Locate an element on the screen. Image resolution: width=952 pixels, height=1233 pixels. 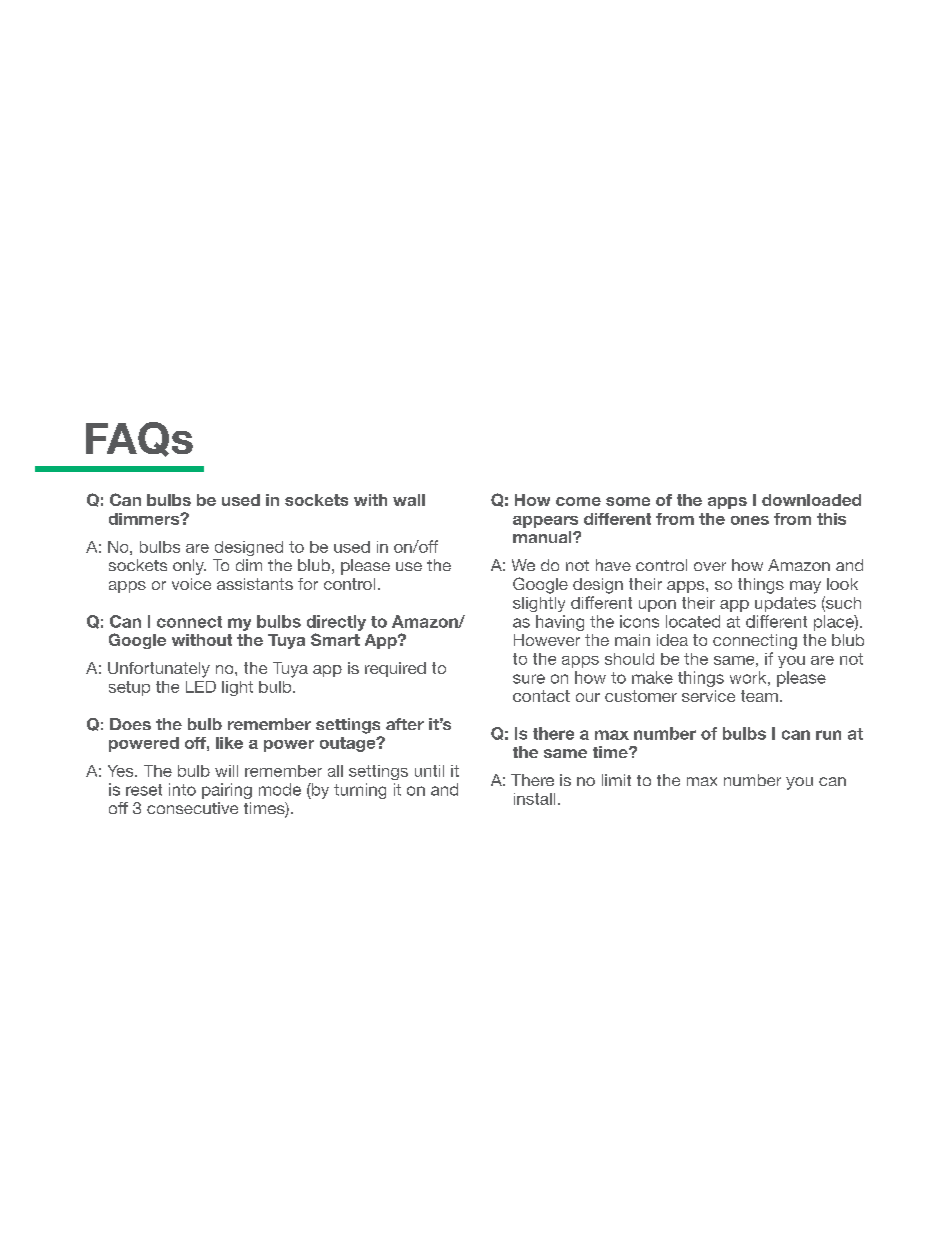
pairing is located at coordinates (227, 791).
